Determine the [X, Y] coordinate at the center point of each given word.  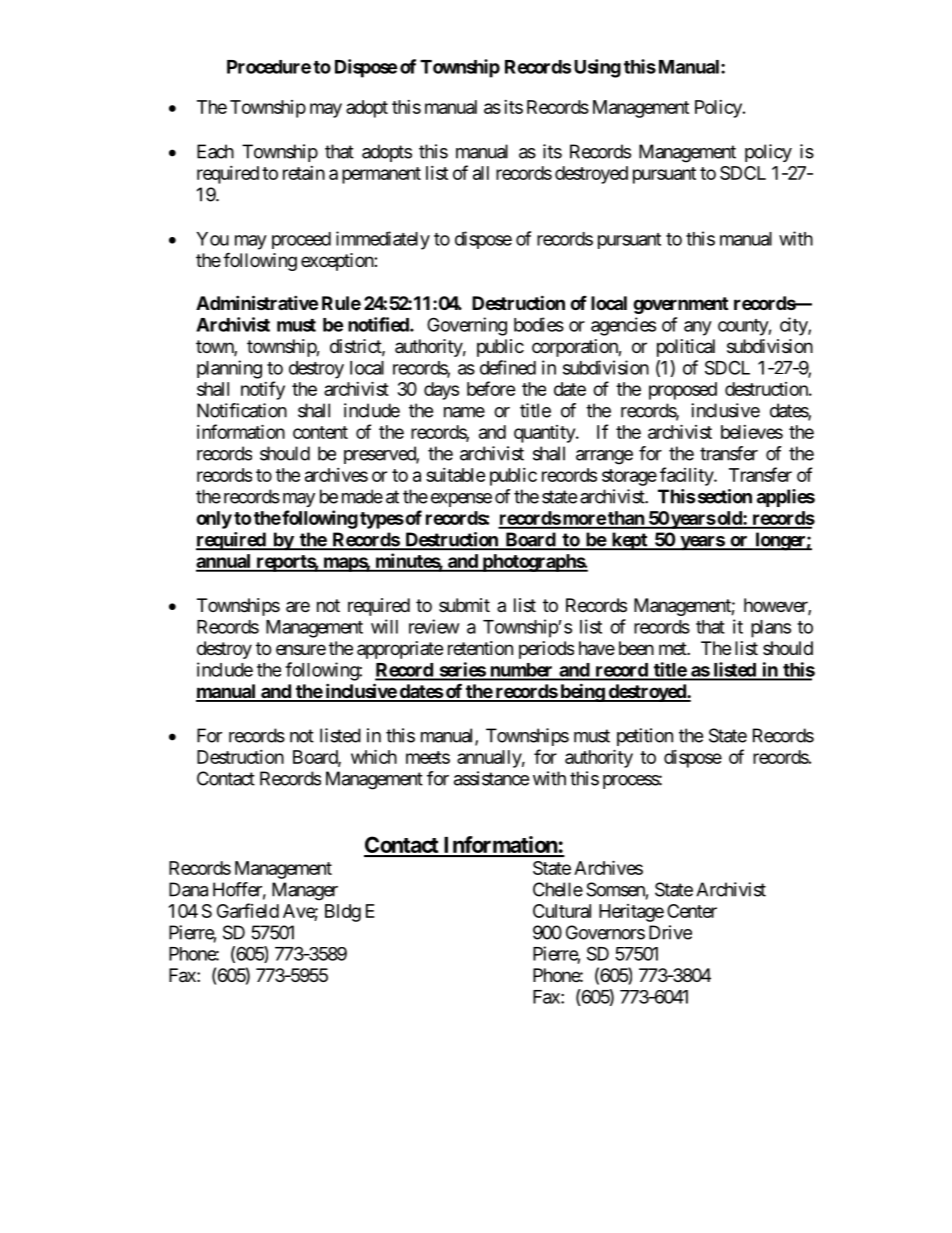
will [384, 626]
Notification [242, 410]
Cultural [562, 911]
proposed [683, 391]
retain [304, 173]
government [680, 305]
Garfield [248, 910]
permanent [381, 175]
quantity [545, 434]
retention [480, 648]
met [673, 648]
